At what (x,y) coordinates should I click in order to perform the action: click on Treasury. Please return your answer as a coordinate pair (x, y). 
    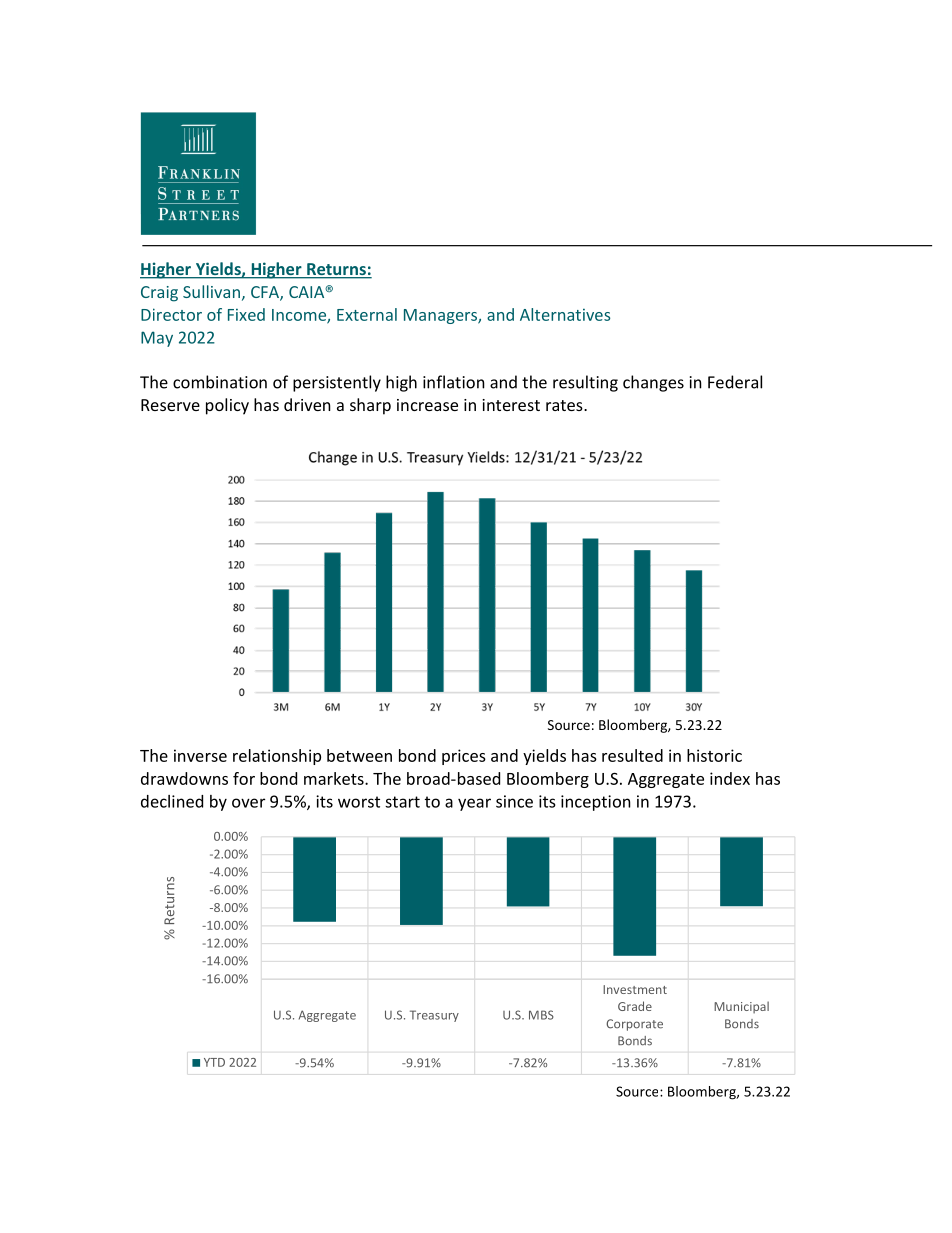
    Looking at the image, I should click on (434, 1016).
